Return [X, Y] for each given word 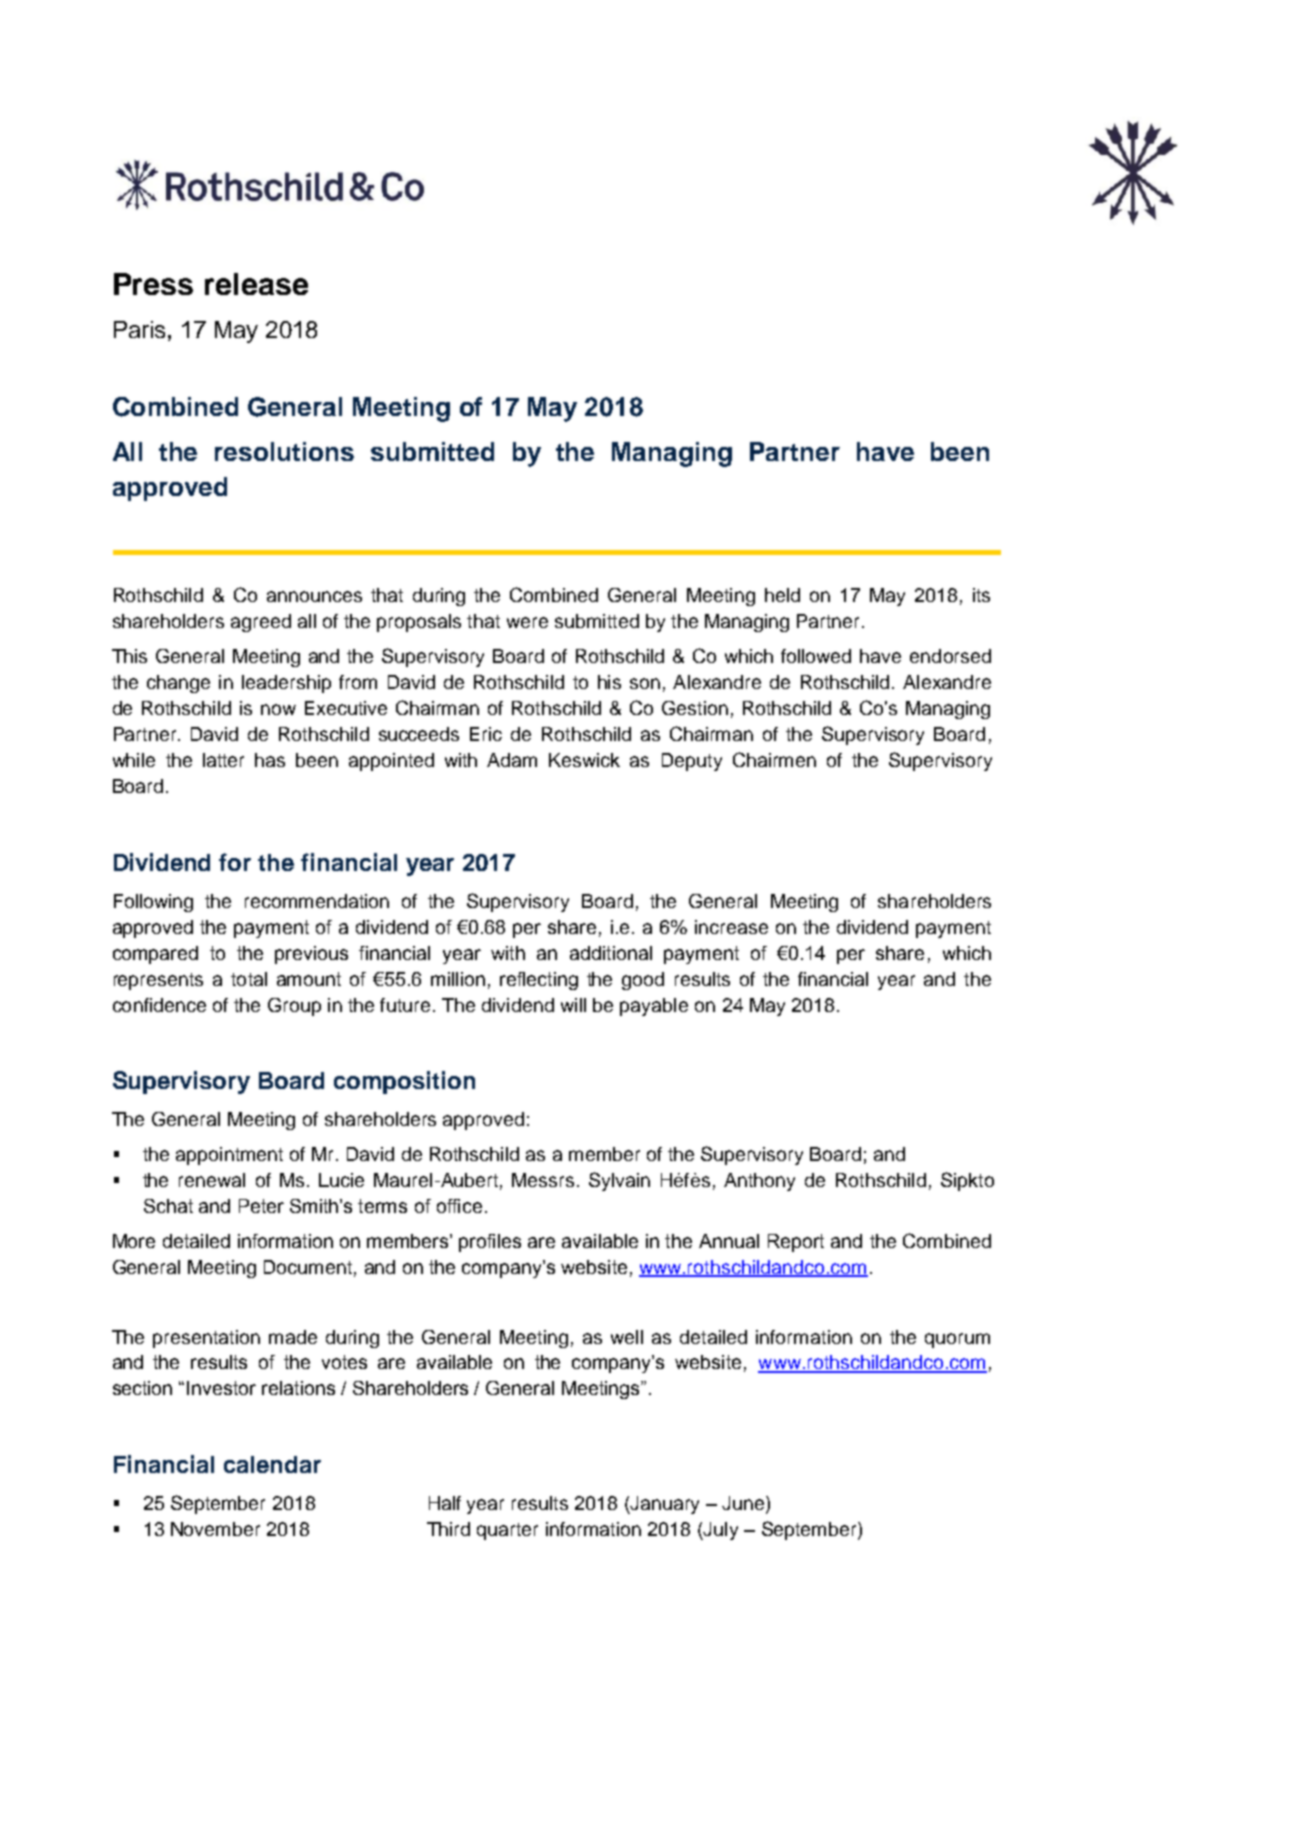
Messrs [543, 1180]
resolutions [284, 451]
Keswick [584, 760]
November [215, 1529]
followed [816, 656]
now [278, 709]
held [782, 595]
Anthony [759, 1182]
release [256, 284]
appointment [229, 1156]
